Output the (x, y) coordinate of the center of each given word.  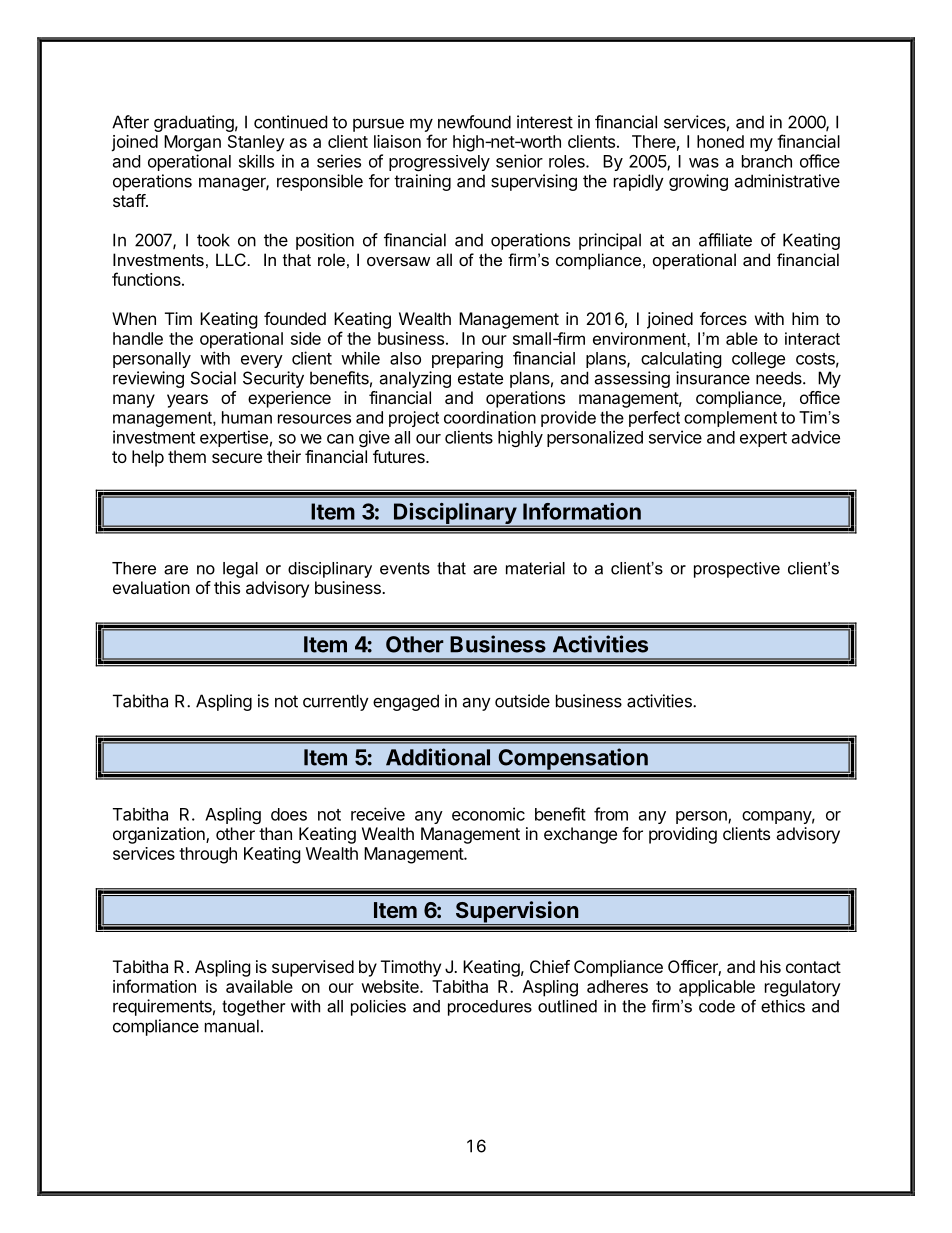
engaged (406, 702)
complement (730, 419)
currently (336, 702)
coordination (490, 417)
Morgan (192, 143)
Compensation (573, 760)
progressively (439, 163)
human (247, 417)
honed (720, 141)
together (253, 1008)
